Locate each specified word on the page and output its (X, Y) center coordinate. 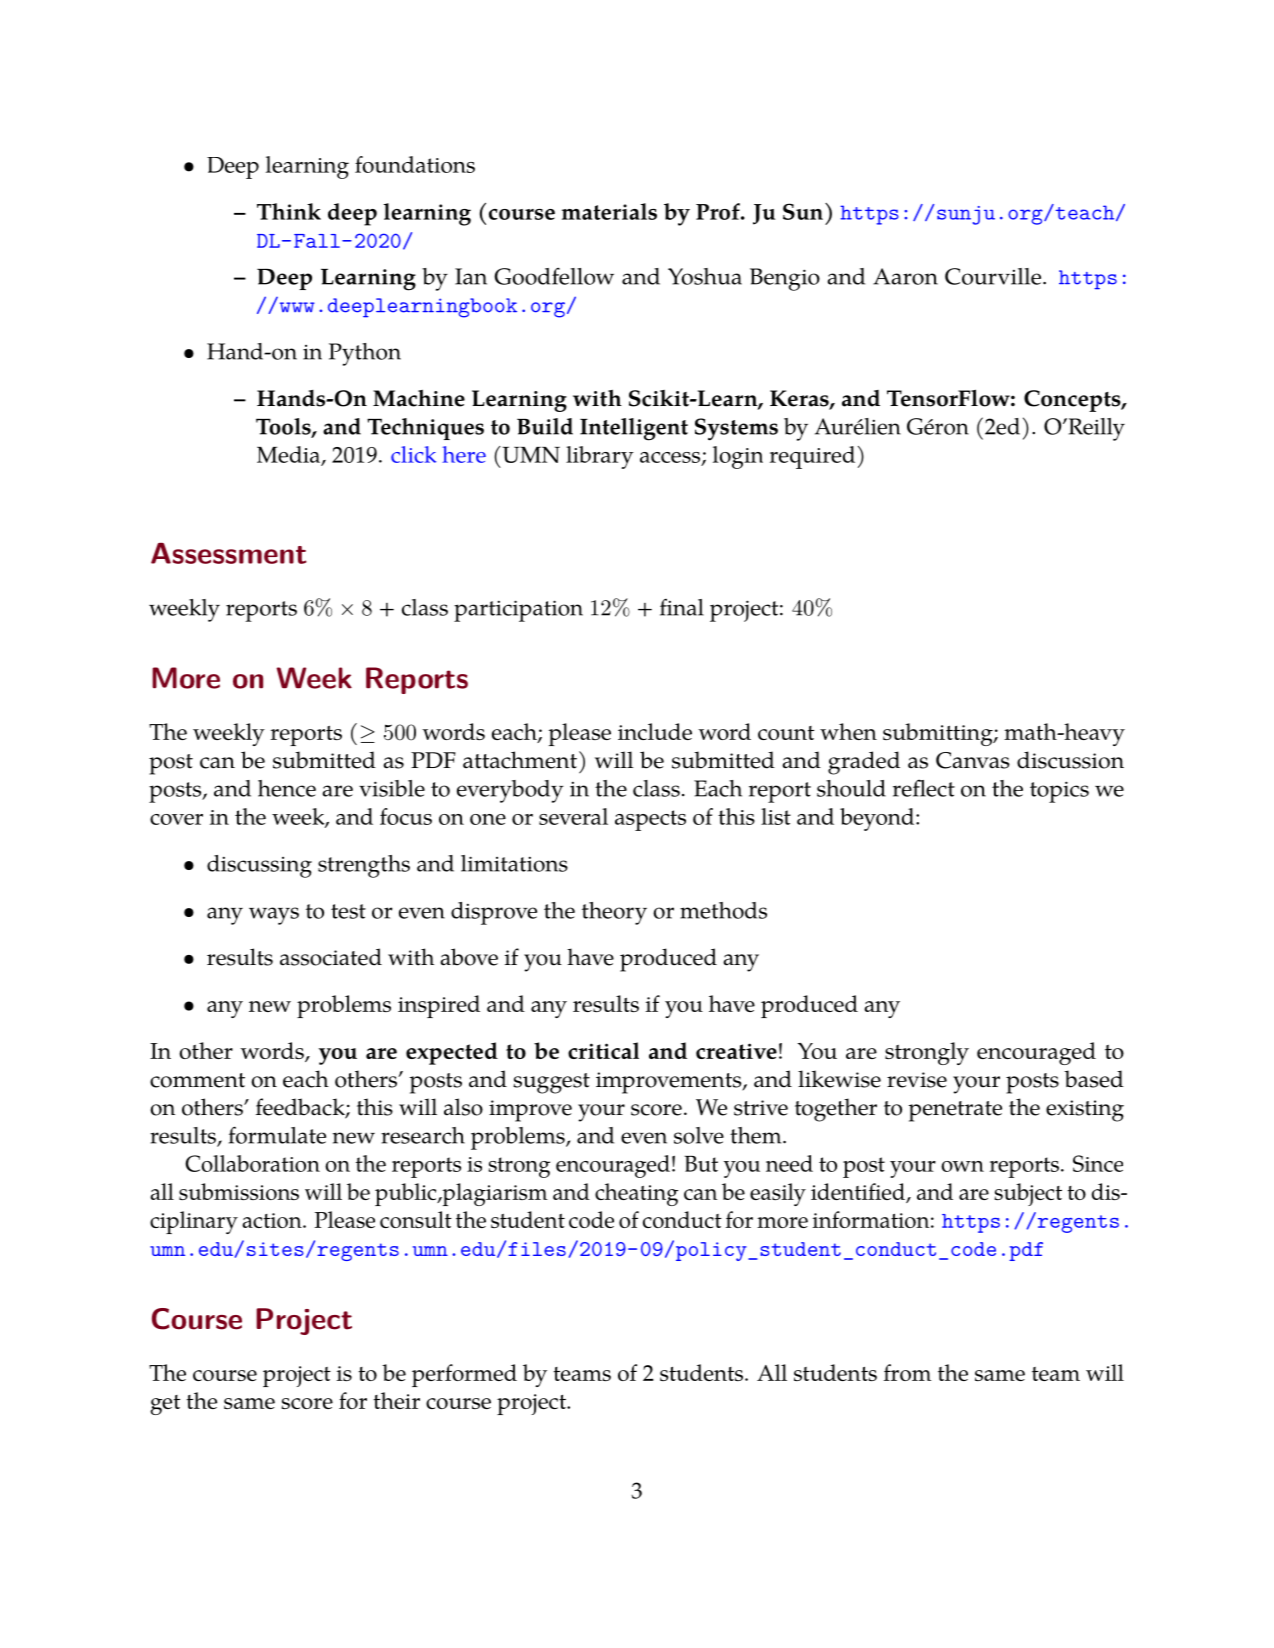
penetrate (955, 1111)
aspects (650, 820)
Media (290, 455)
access (671, 458)
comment (197, 1080)
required (812, 457)
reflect (924, 788)
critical (603, 1050)
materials (609, 211)
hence (287, 788)
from (907, 1372)
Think (289, 211)
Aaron (905, 276)
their (396, 1400)
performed (464, 1375)
